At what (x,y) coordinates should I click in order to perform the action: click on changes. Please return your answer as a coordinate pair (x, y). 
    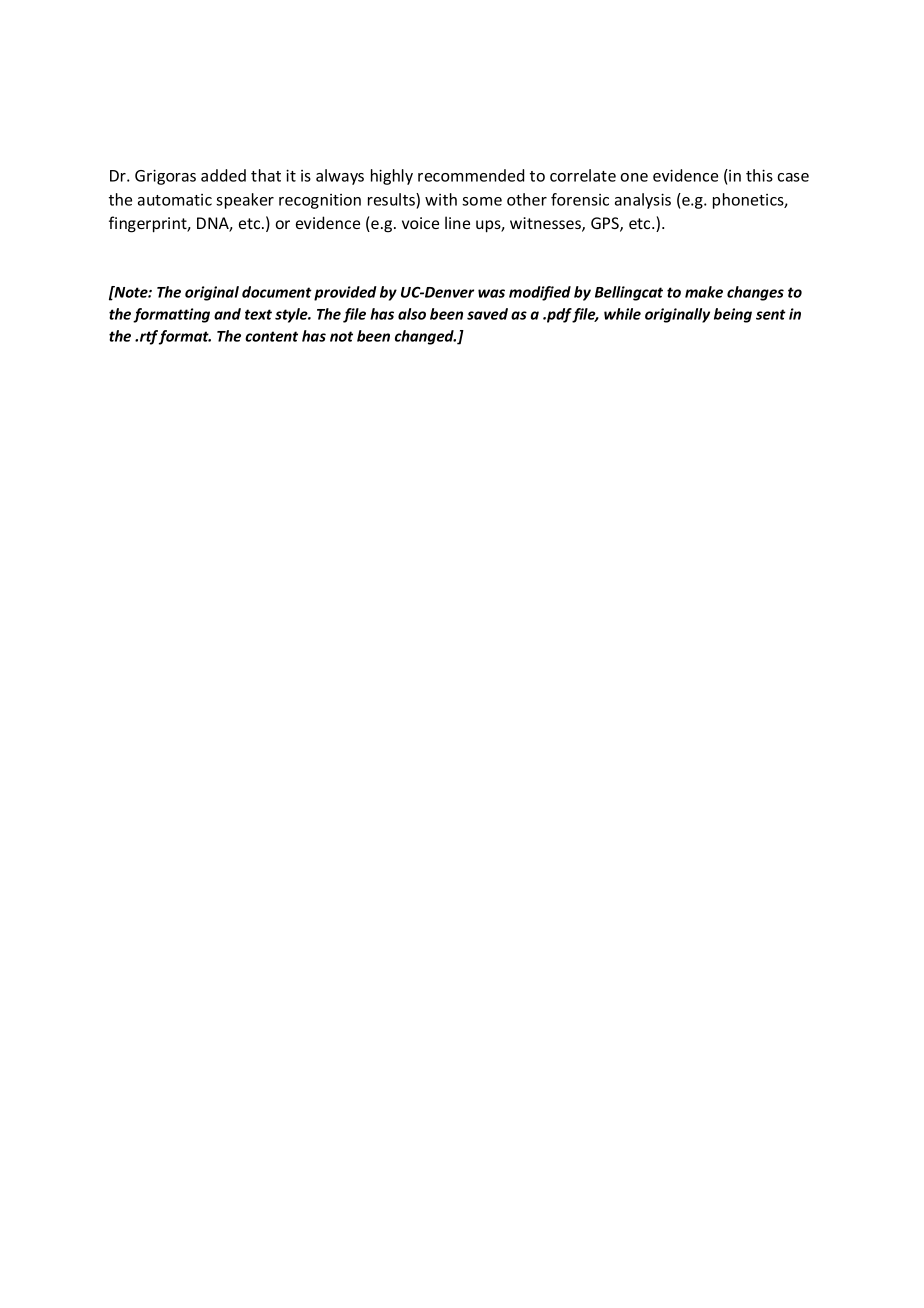
    Looking at the image, I should click on (755, 293).
